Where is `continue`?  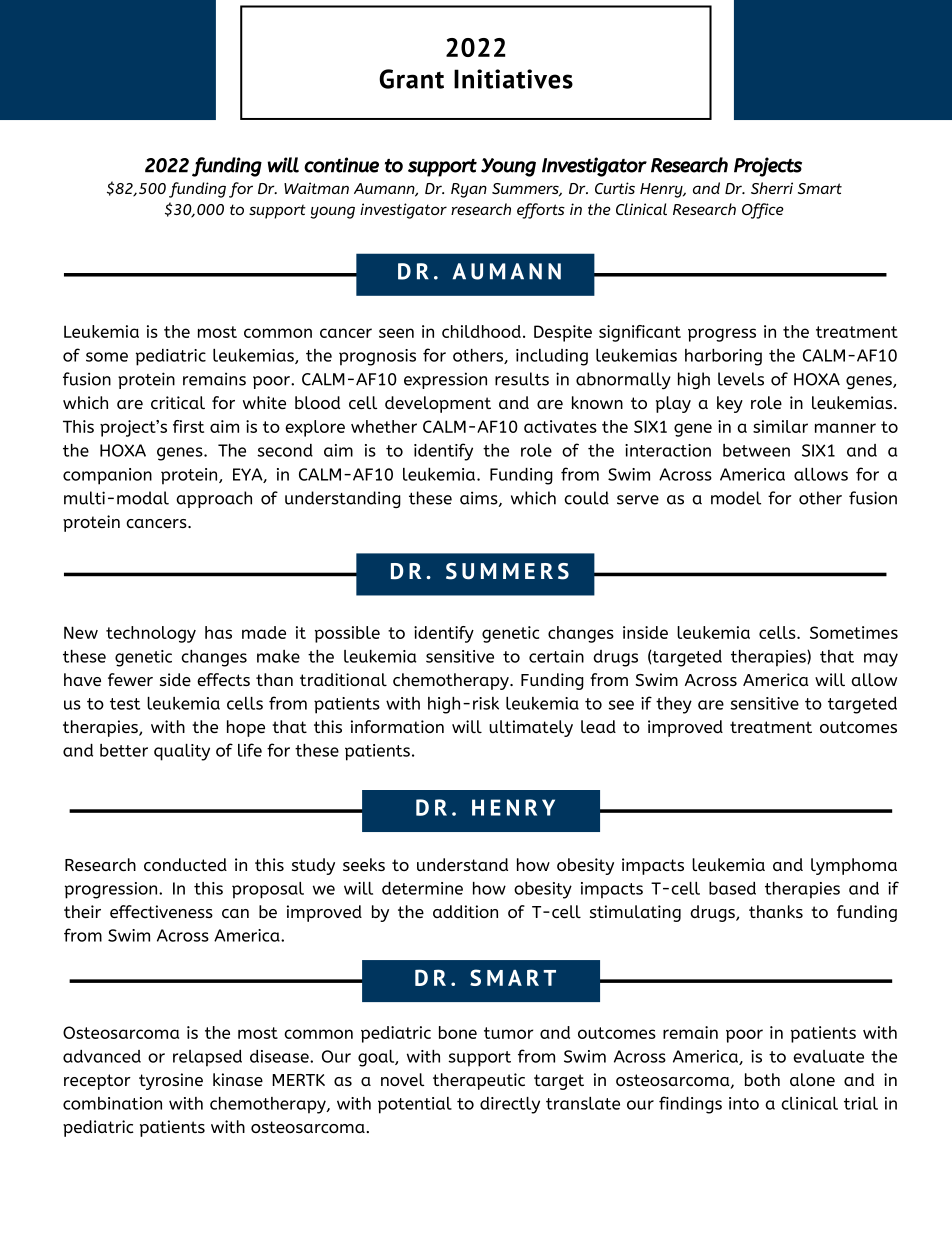
continue is located at coordinates (341, 165).
